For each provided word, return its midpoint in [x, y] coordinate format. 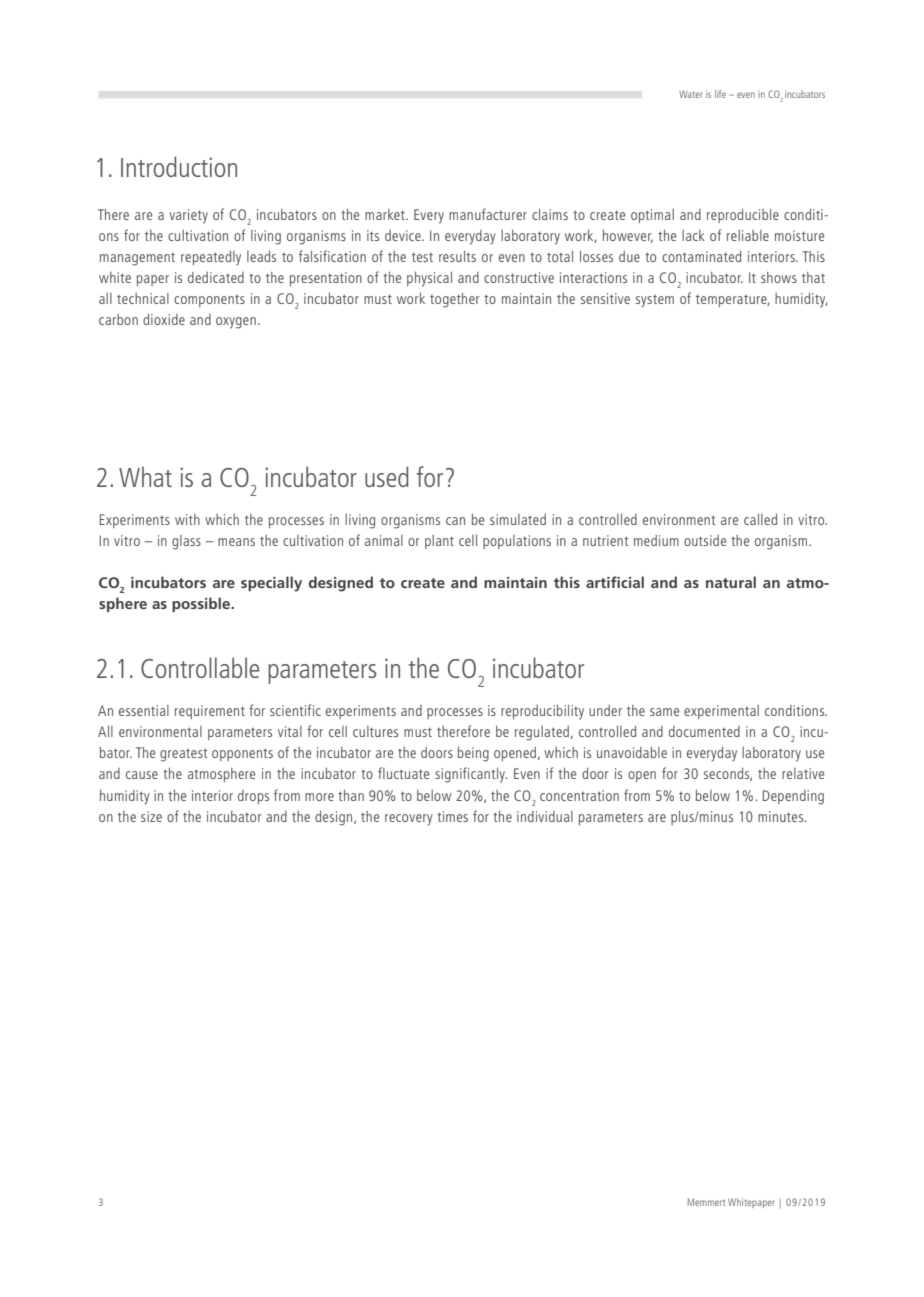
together [454, 300]
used [387, 476]
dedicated [216, 277]
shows [779, 277]
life [720, 94]
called [760, 519]
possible [202, 604]
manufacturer [488, 214]
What [145, 476]
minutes [782, 816]
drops [253, 797]
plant [439, 542]
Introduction [179, 166]
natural [731, 582]
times [452, 816]
